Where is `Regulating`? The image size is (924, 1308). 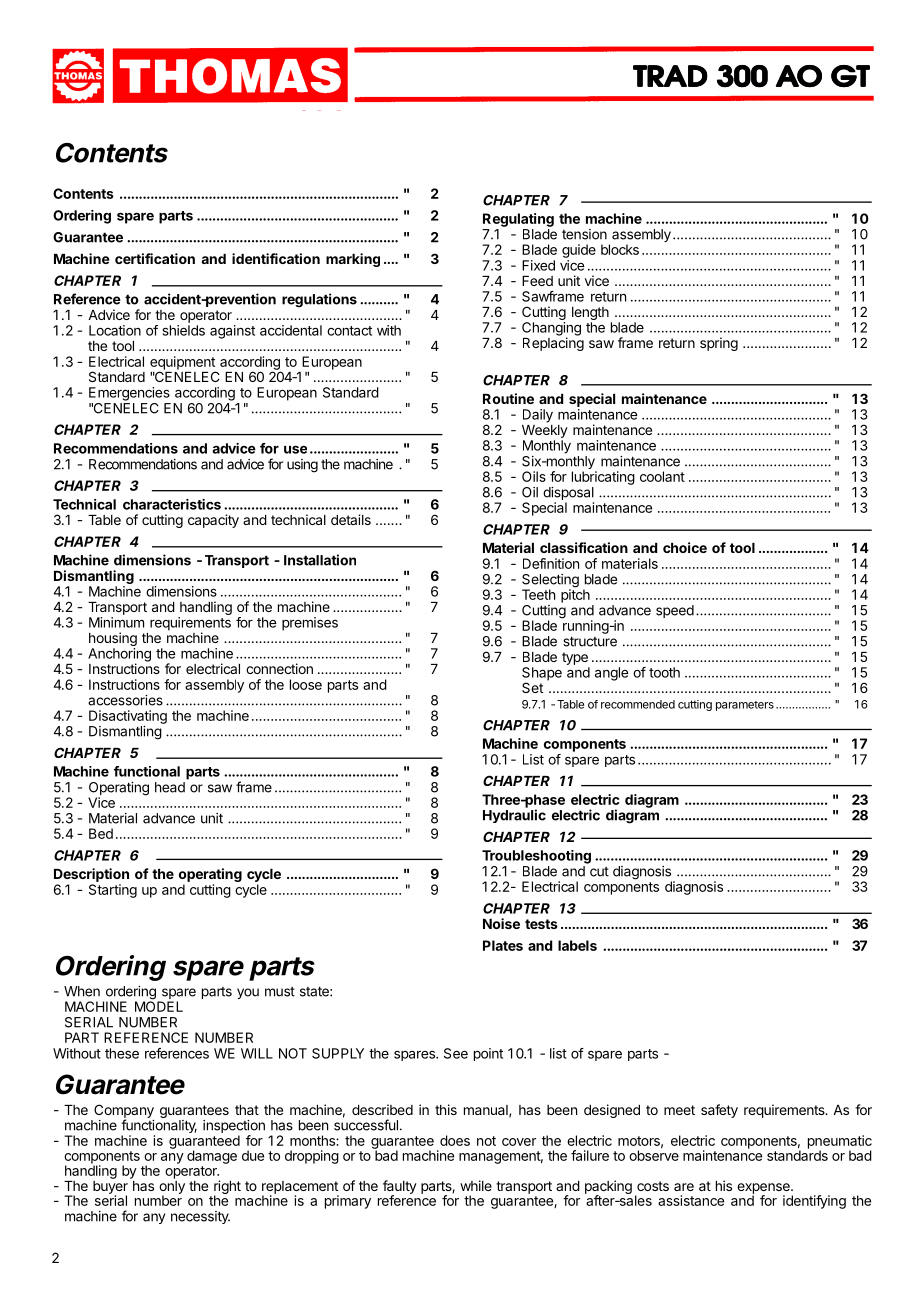 Regulating is located at coordinates (518, 220).
